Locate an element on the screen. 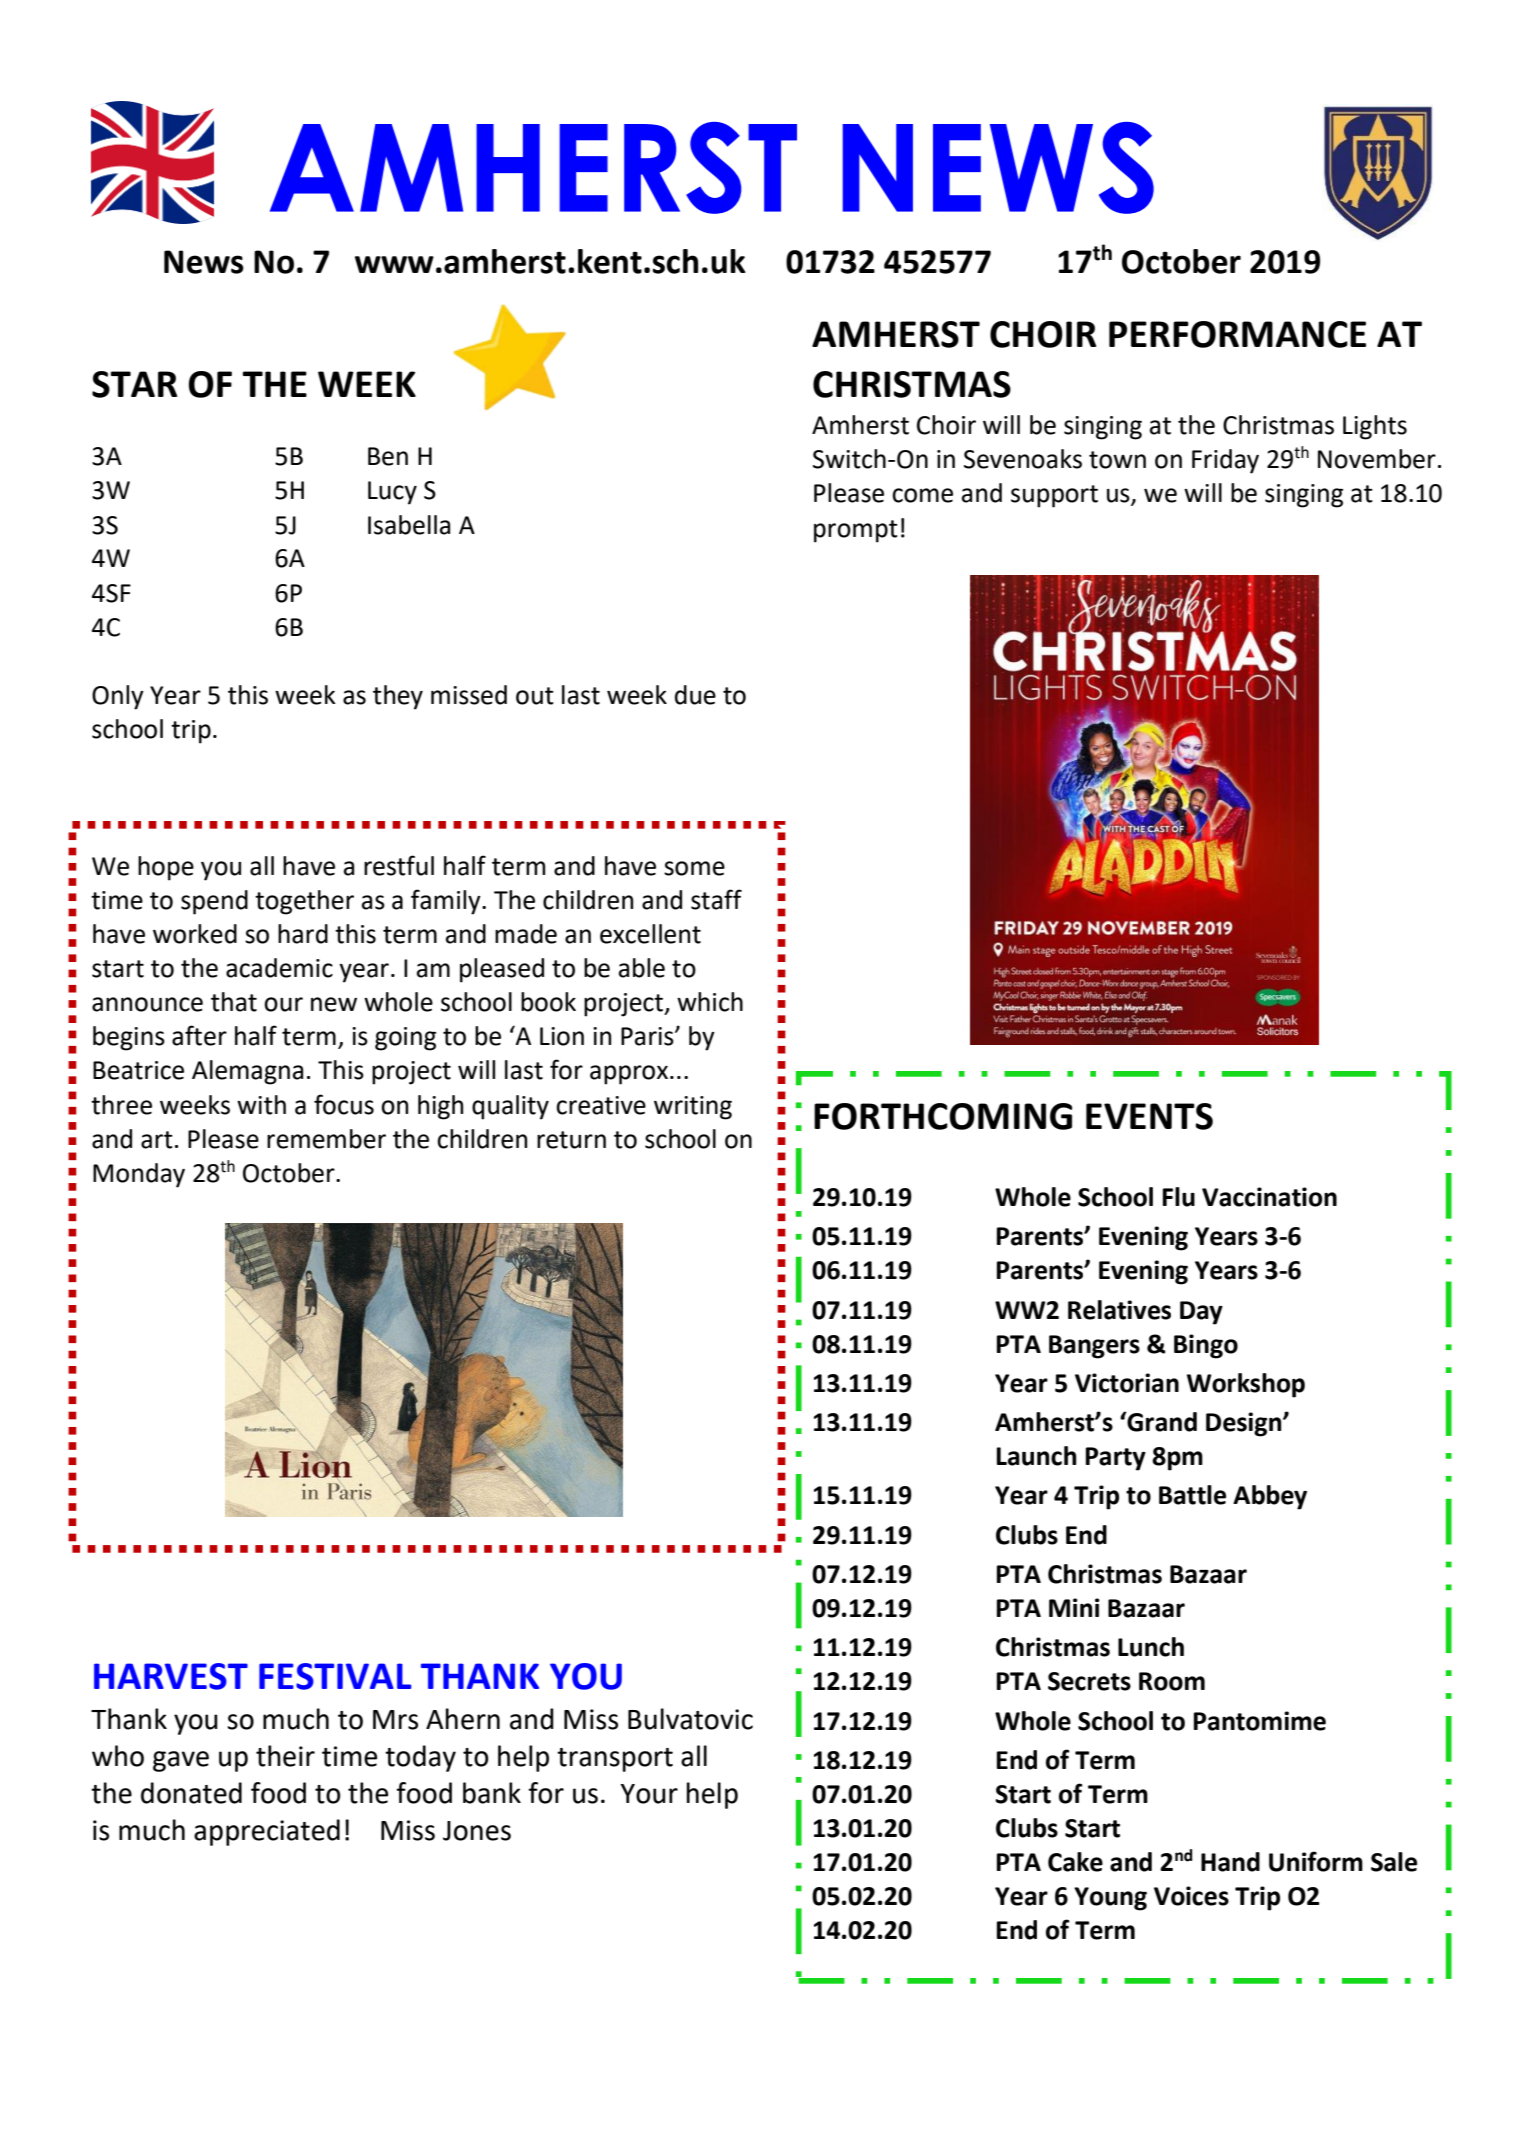  which is located at coordinates (710, 1002).
